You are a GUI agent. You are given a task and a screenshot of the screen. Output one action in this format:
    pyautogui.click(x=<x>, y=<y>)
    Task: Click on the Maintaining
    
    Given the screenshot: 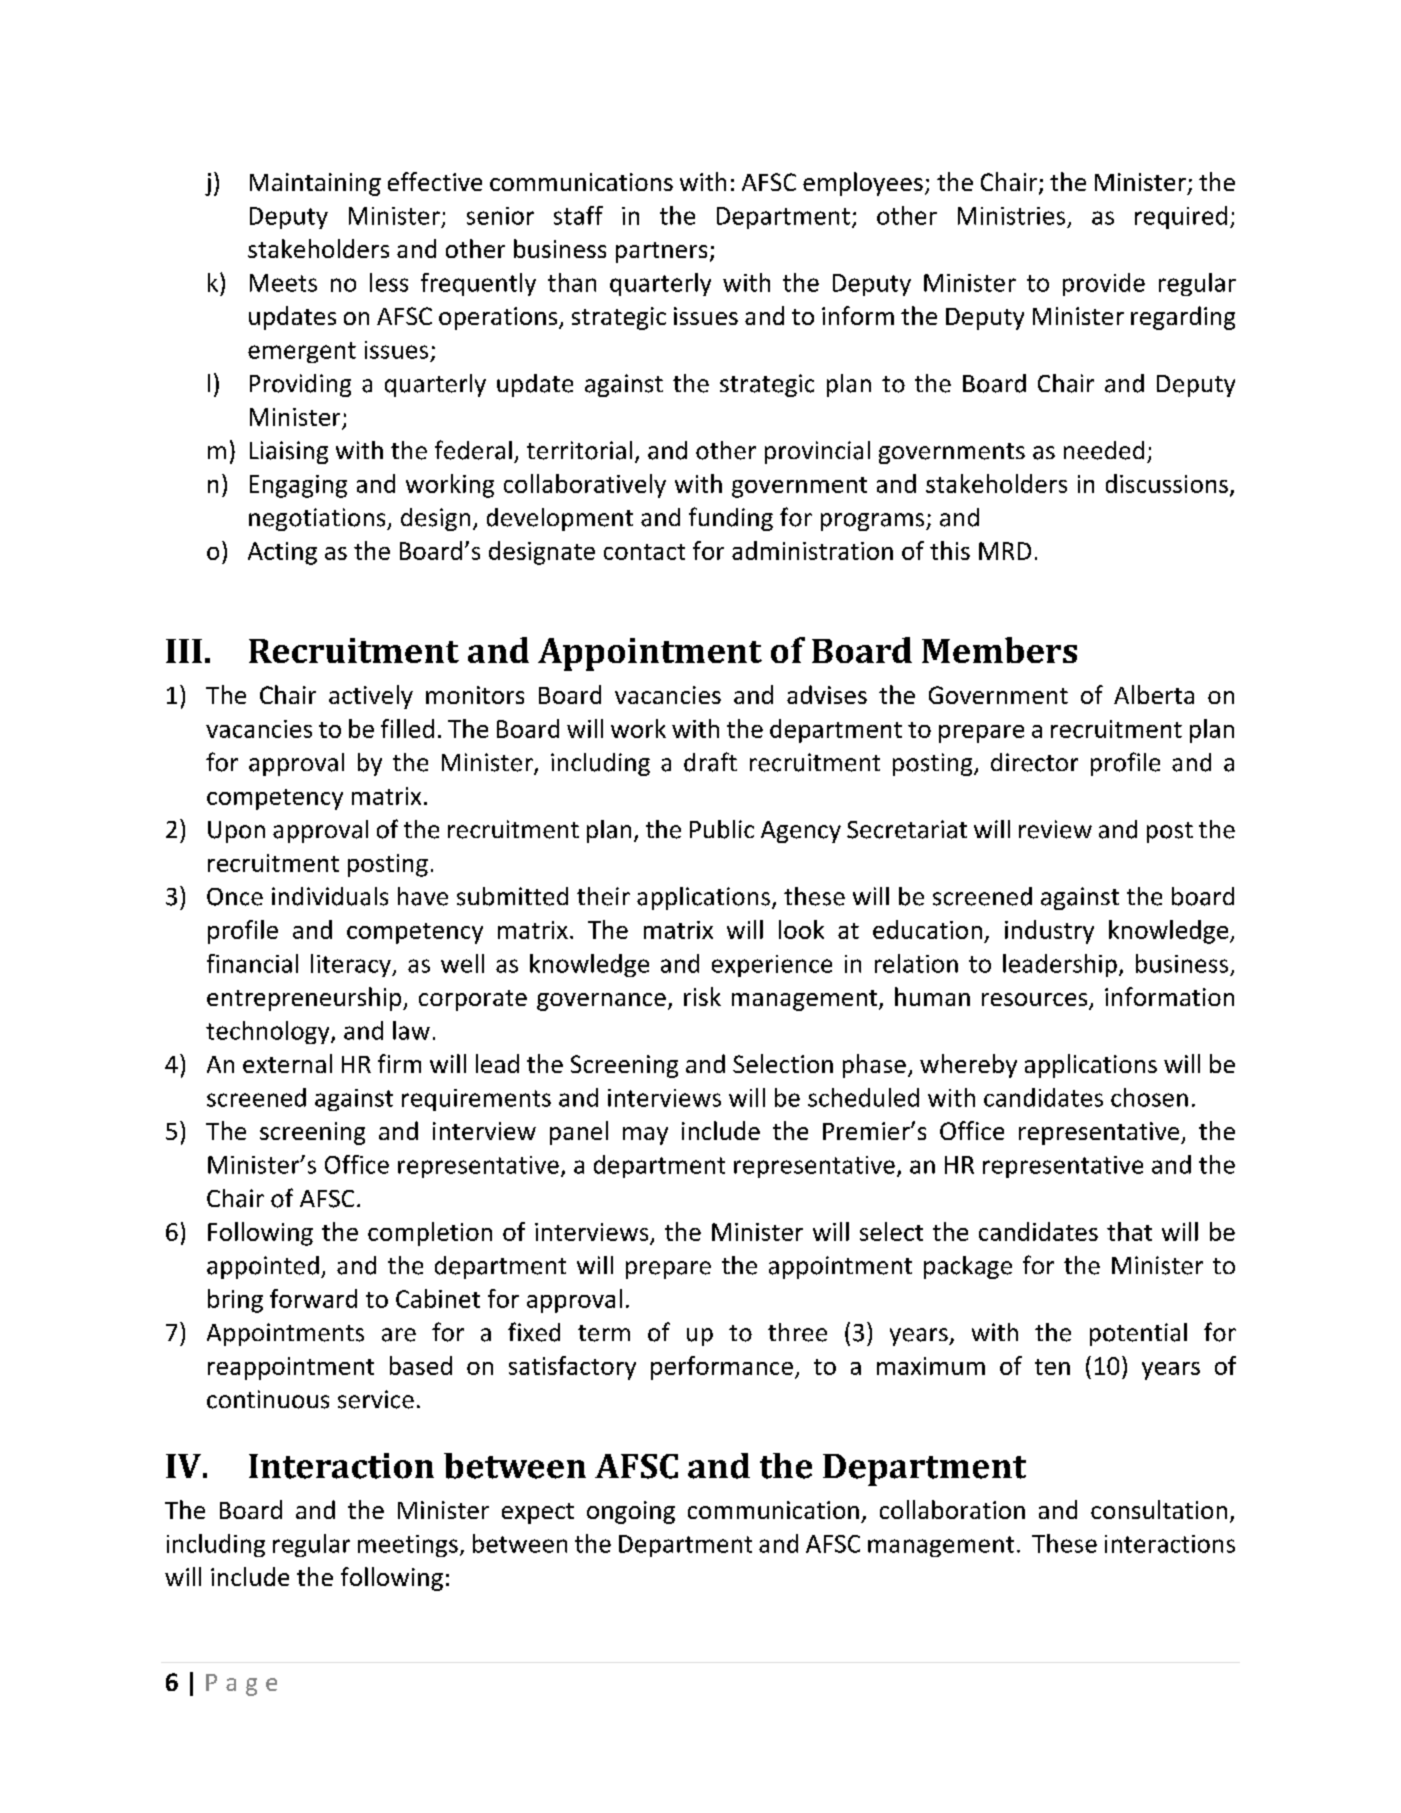 What is the action you would take?
    pyautogui.click(x=315, y=184)
